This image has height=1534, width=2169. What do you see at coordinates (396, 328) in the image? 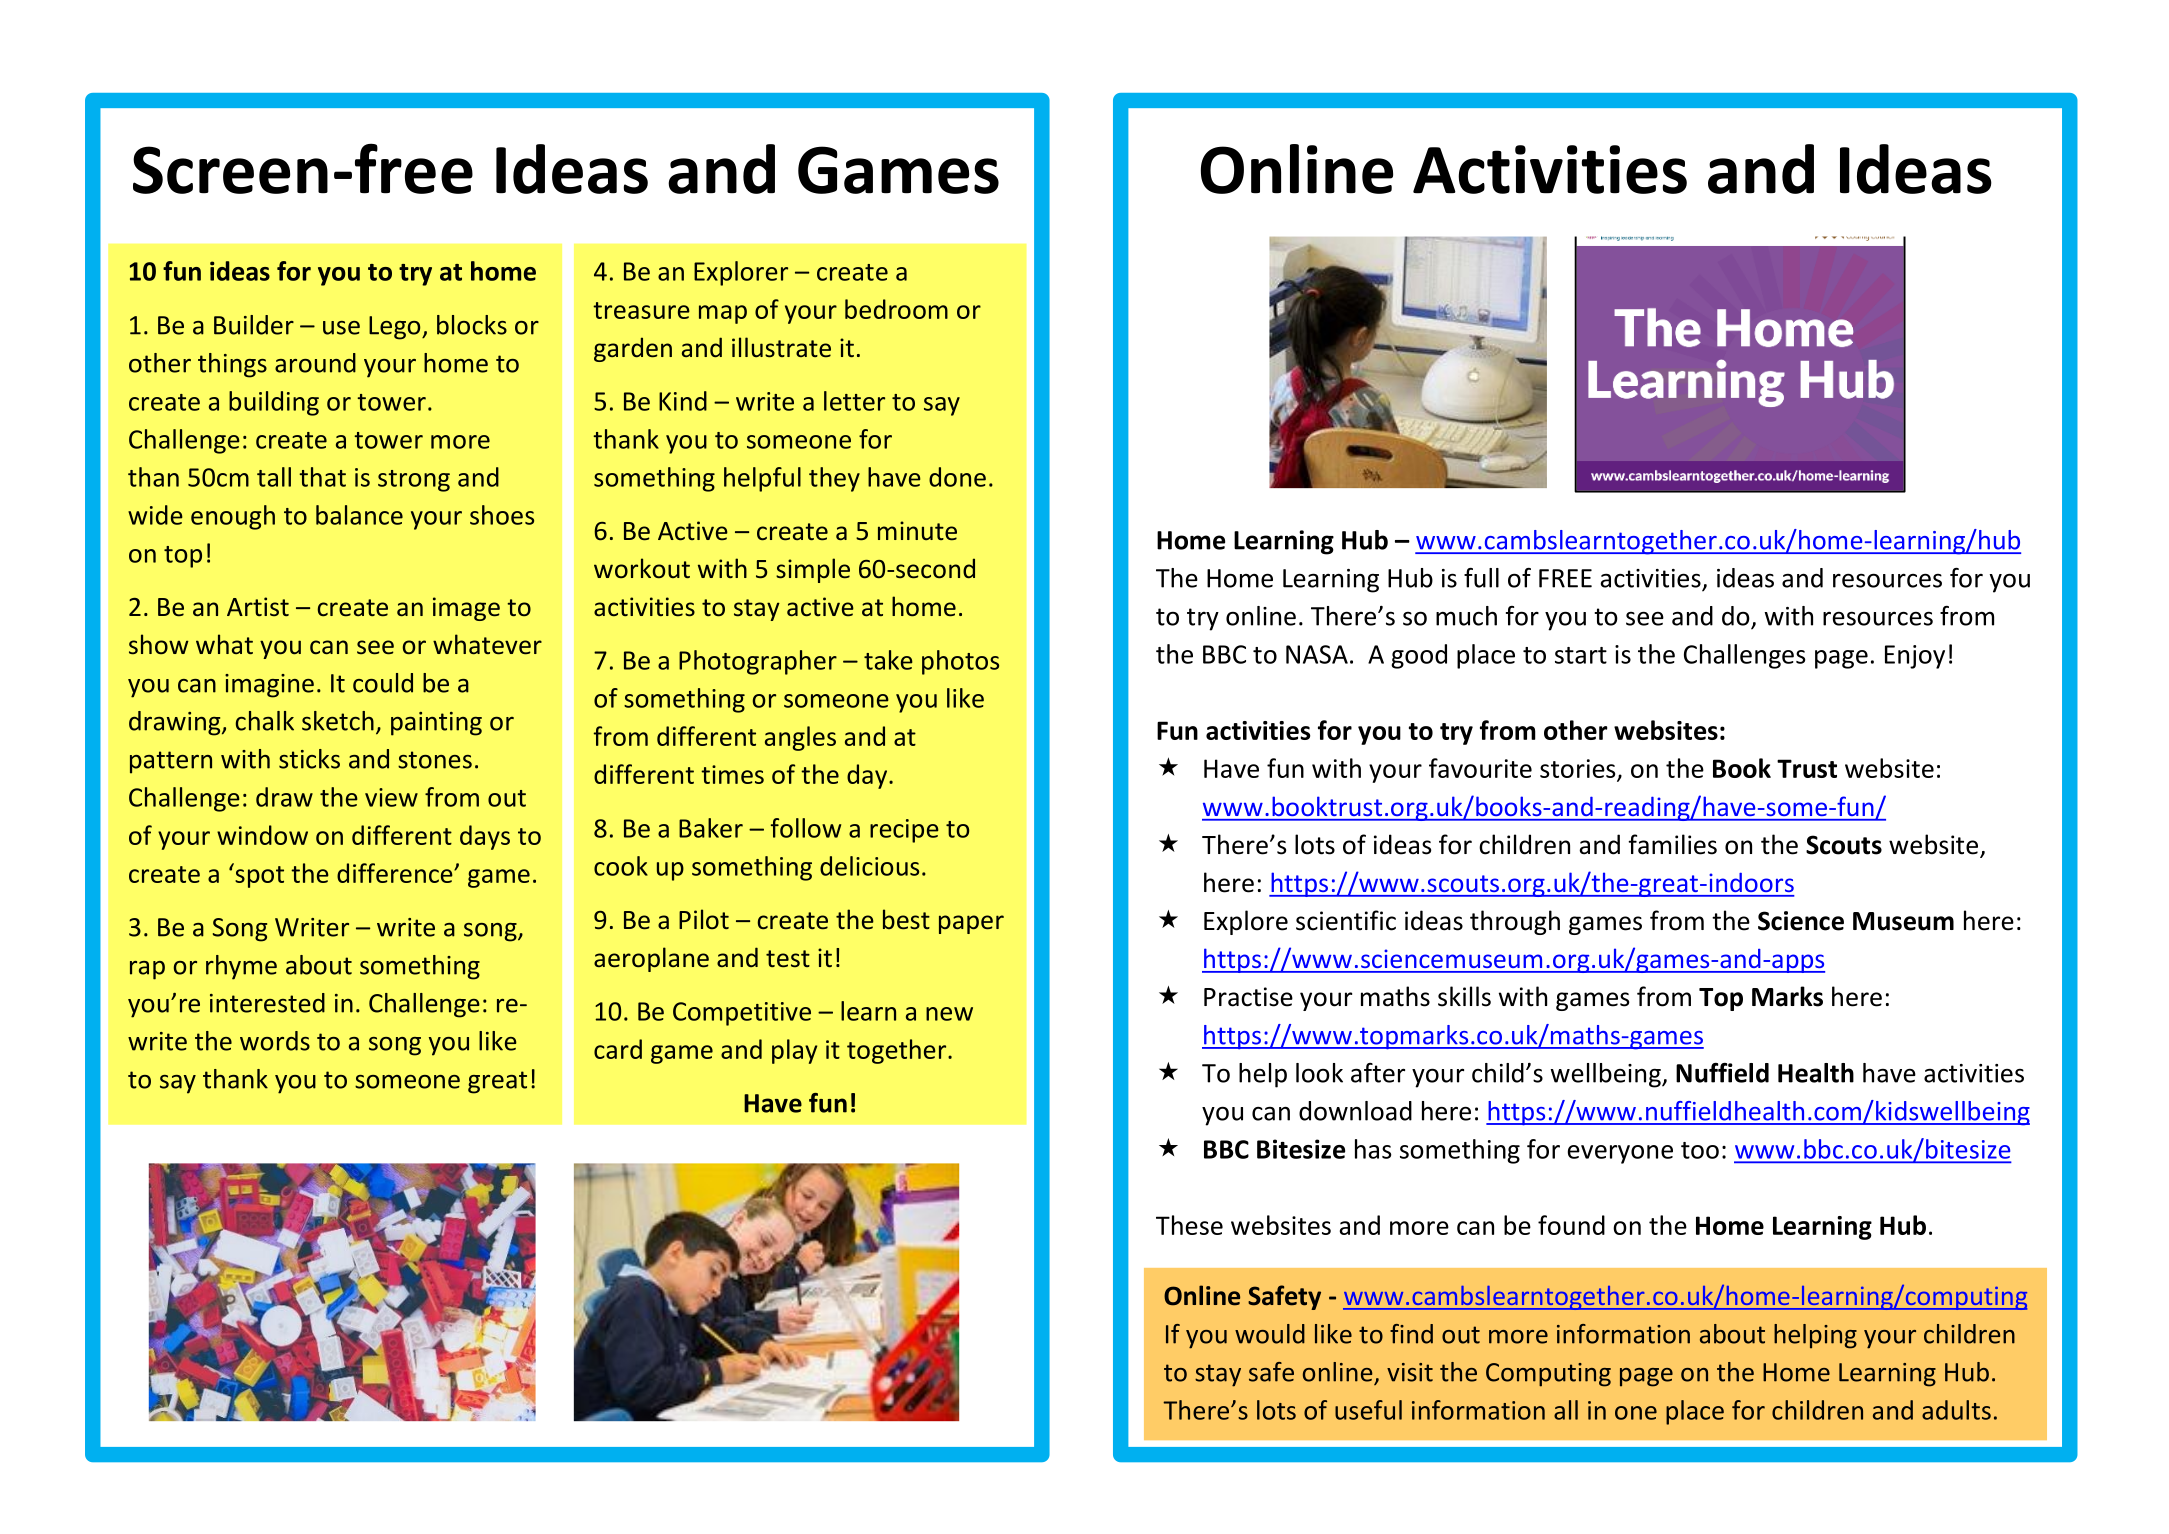
I see `Lego` at bounding box center [396, 328].
